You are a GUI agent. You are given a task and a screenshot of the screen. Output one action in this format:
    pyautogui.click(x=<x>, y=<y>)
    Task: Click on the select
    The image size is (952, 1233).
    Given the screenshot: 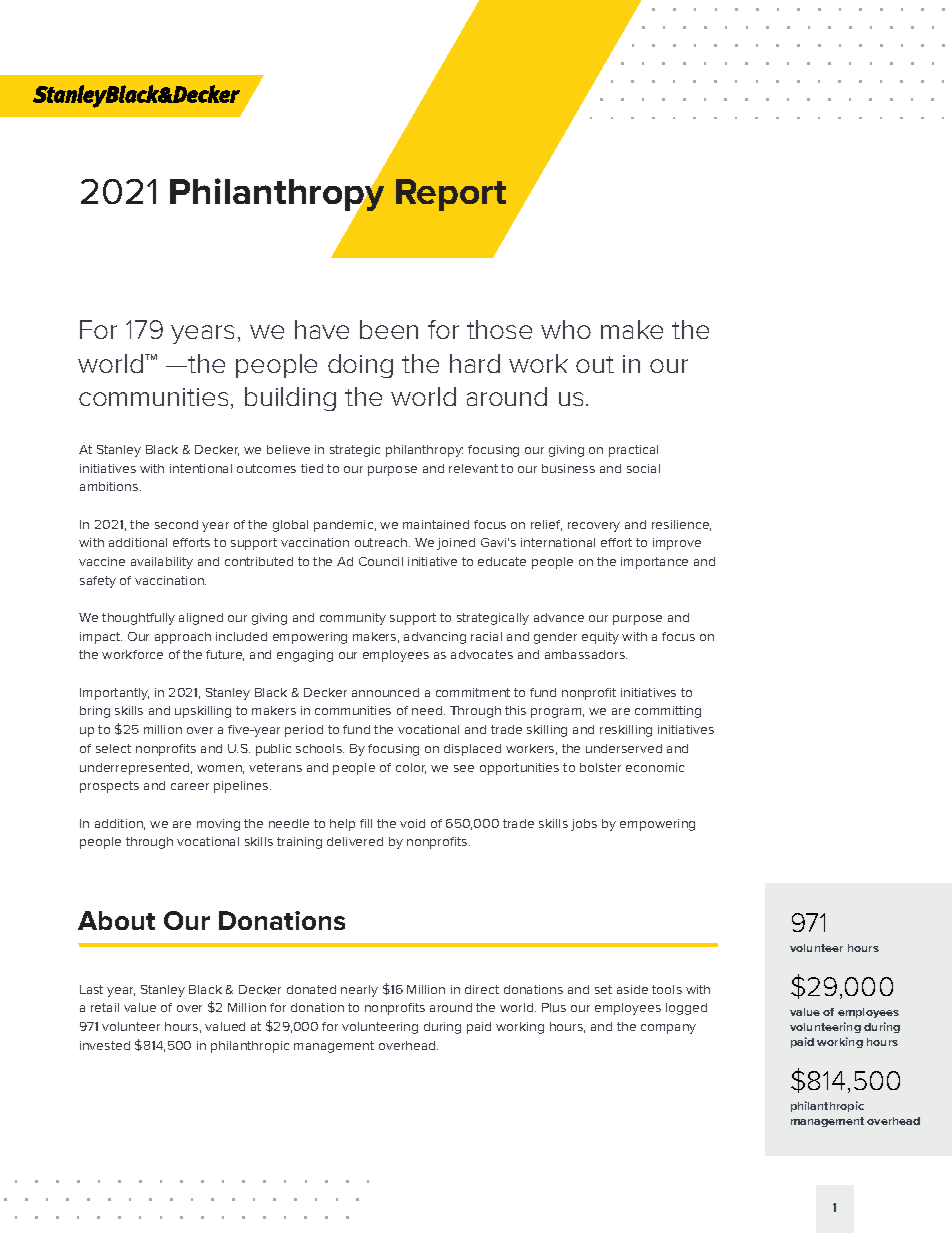 What is the action you would take?
    pyautogui.click(x=113, y=748)
